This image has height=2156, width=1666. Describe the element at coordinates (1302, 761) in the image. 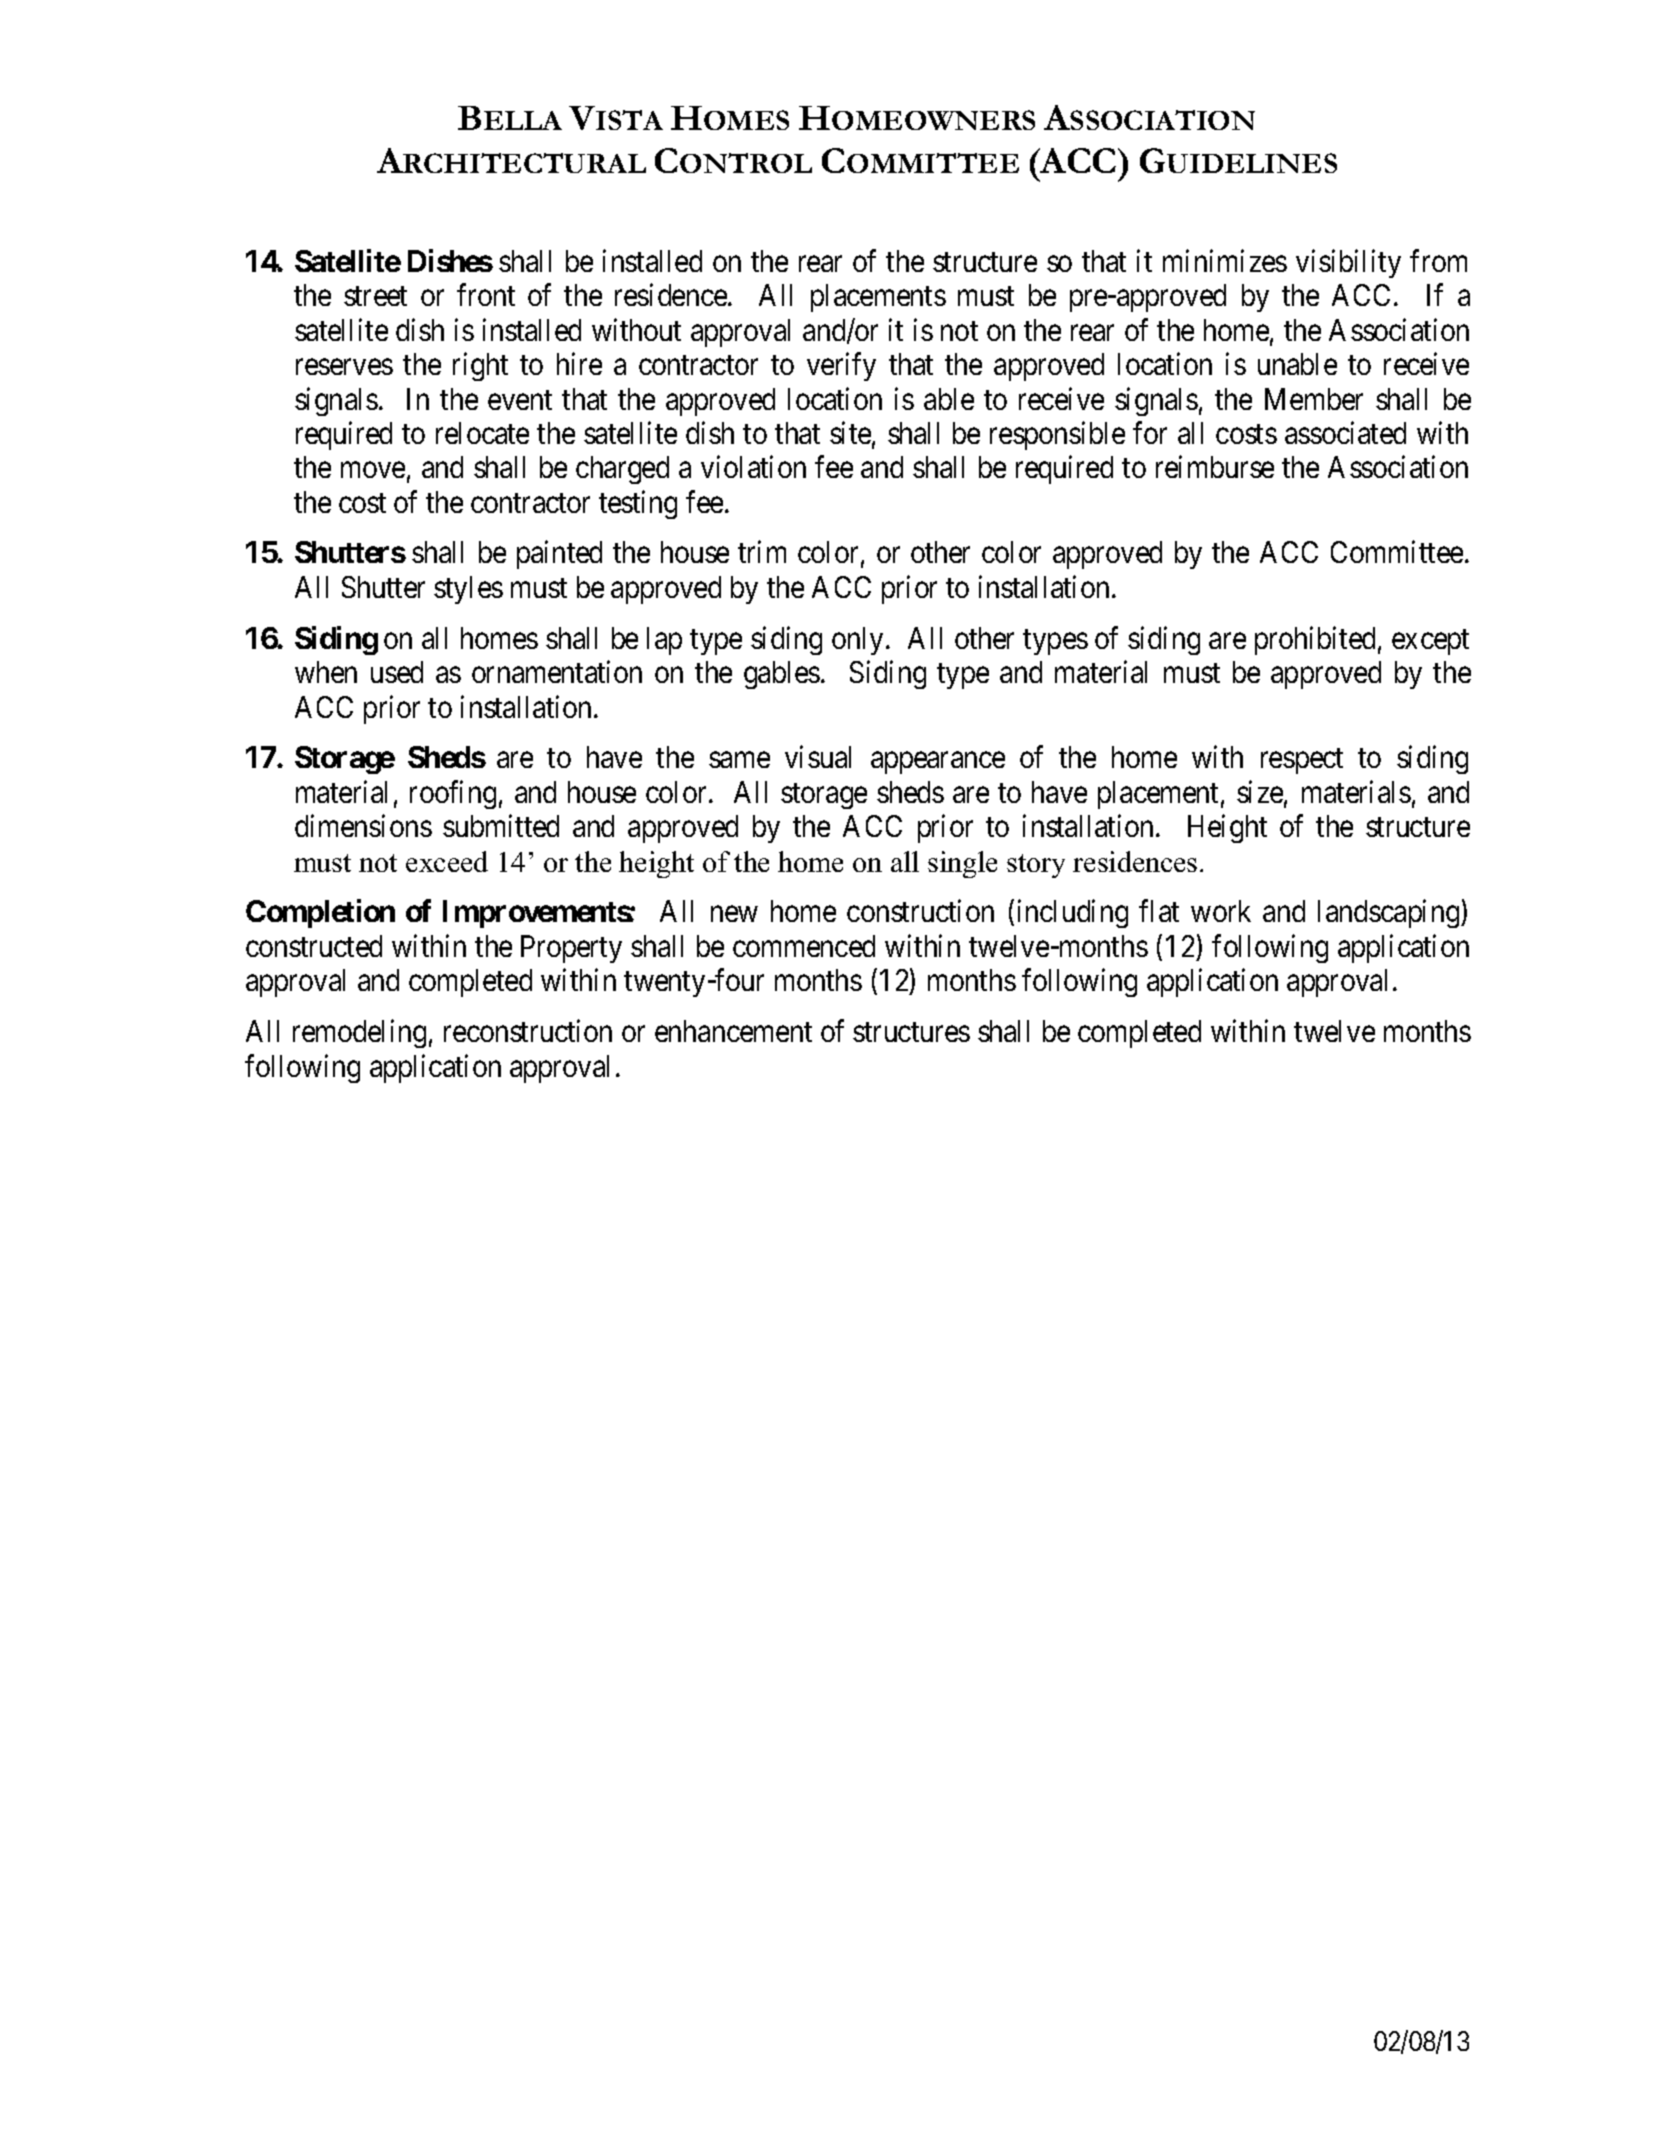

I see `respect` at that location.
